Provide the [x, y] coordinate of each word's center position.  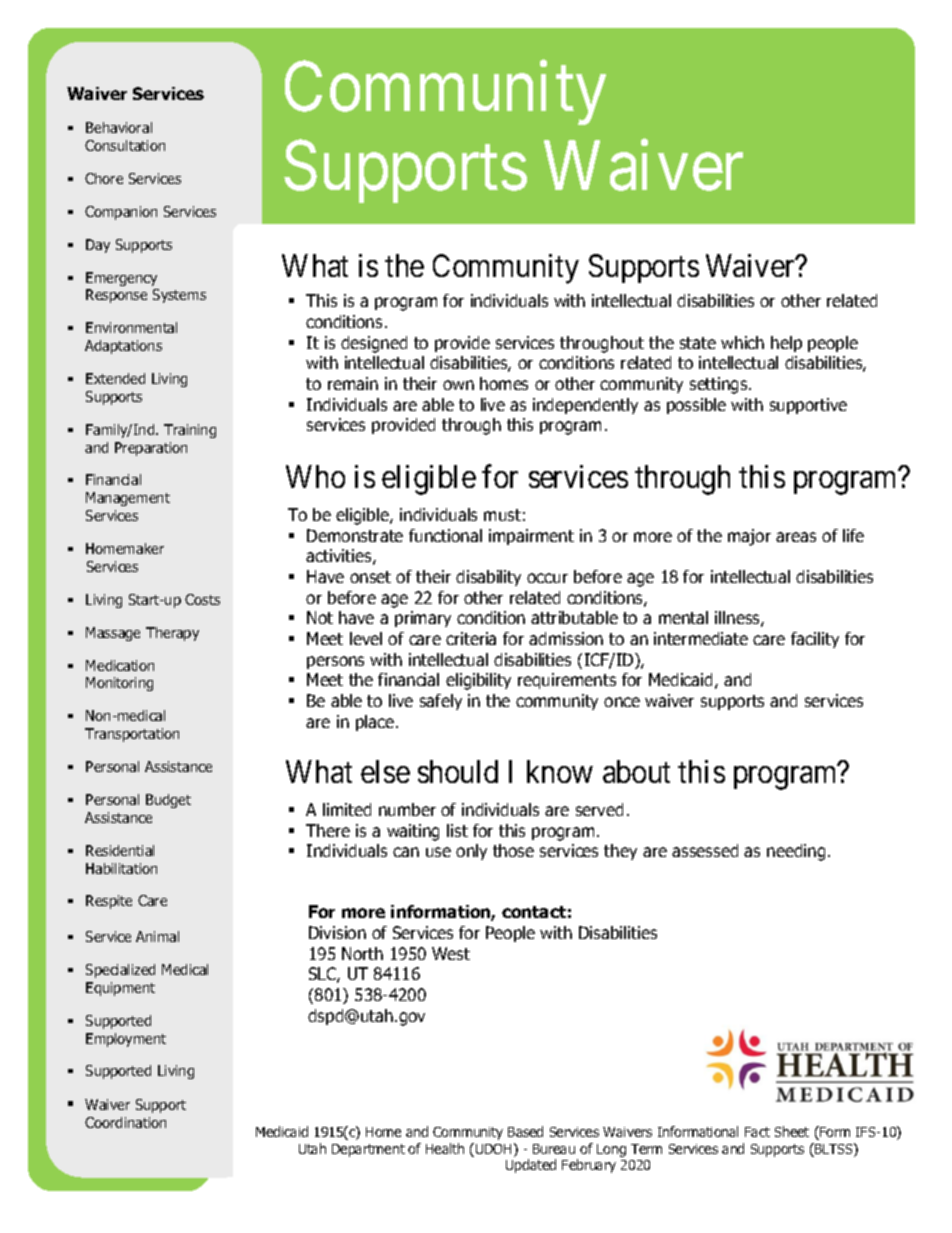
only [471, 852]
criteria [471, 638]
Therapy [172, 634]
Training [190, 431]
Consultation [125, 145]
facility [815, 640]
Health [445, 1148]
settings [720, 385]
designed [374, 344]
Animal [157, 936]
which [742, 342]
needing [796, 852]
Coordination [125, 1122]
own [458, 385]
